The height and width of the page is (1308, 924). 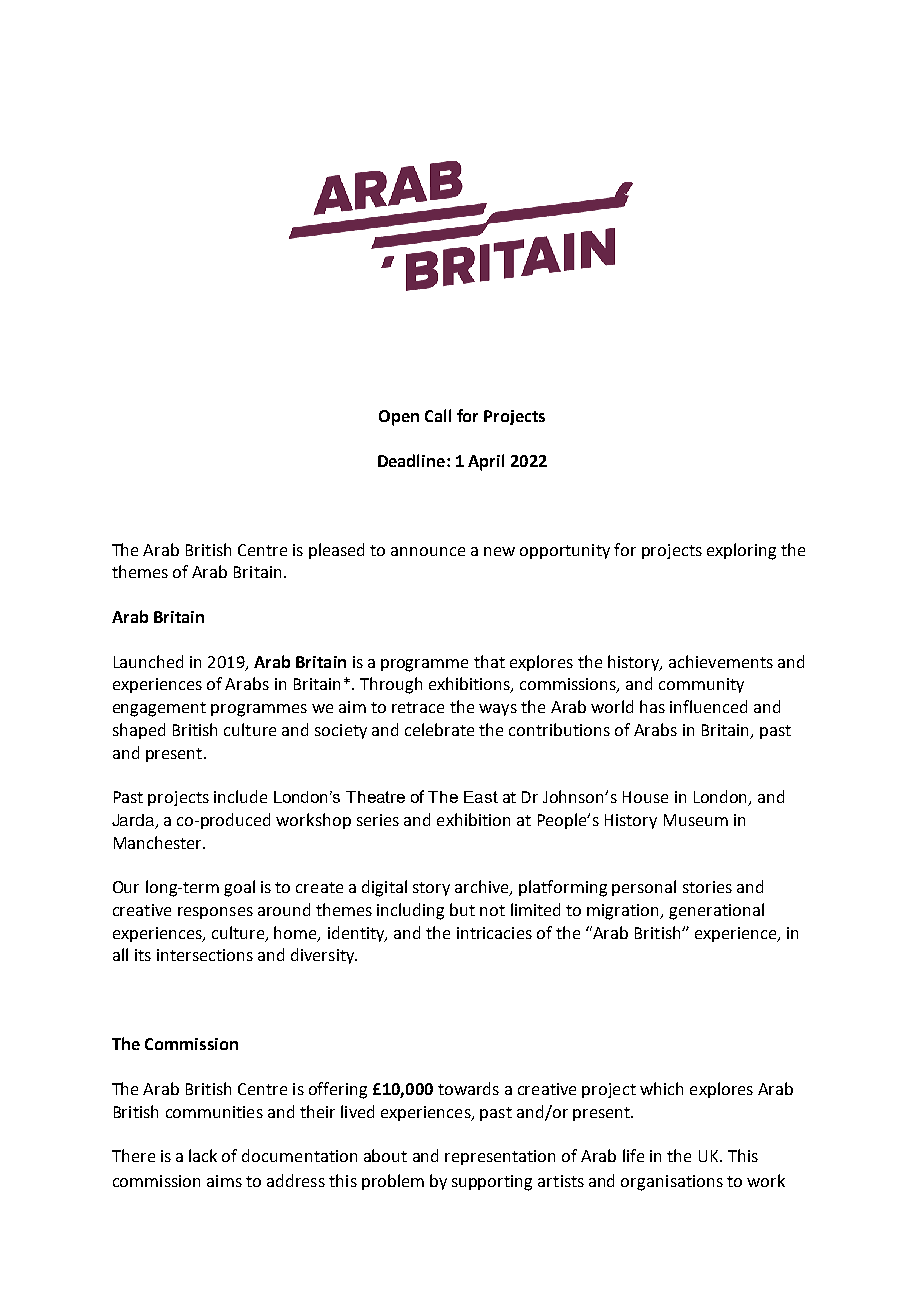 What do you see at coordinates (645, 797) in the page?
I see `House` at bounding box center [645, 797].
